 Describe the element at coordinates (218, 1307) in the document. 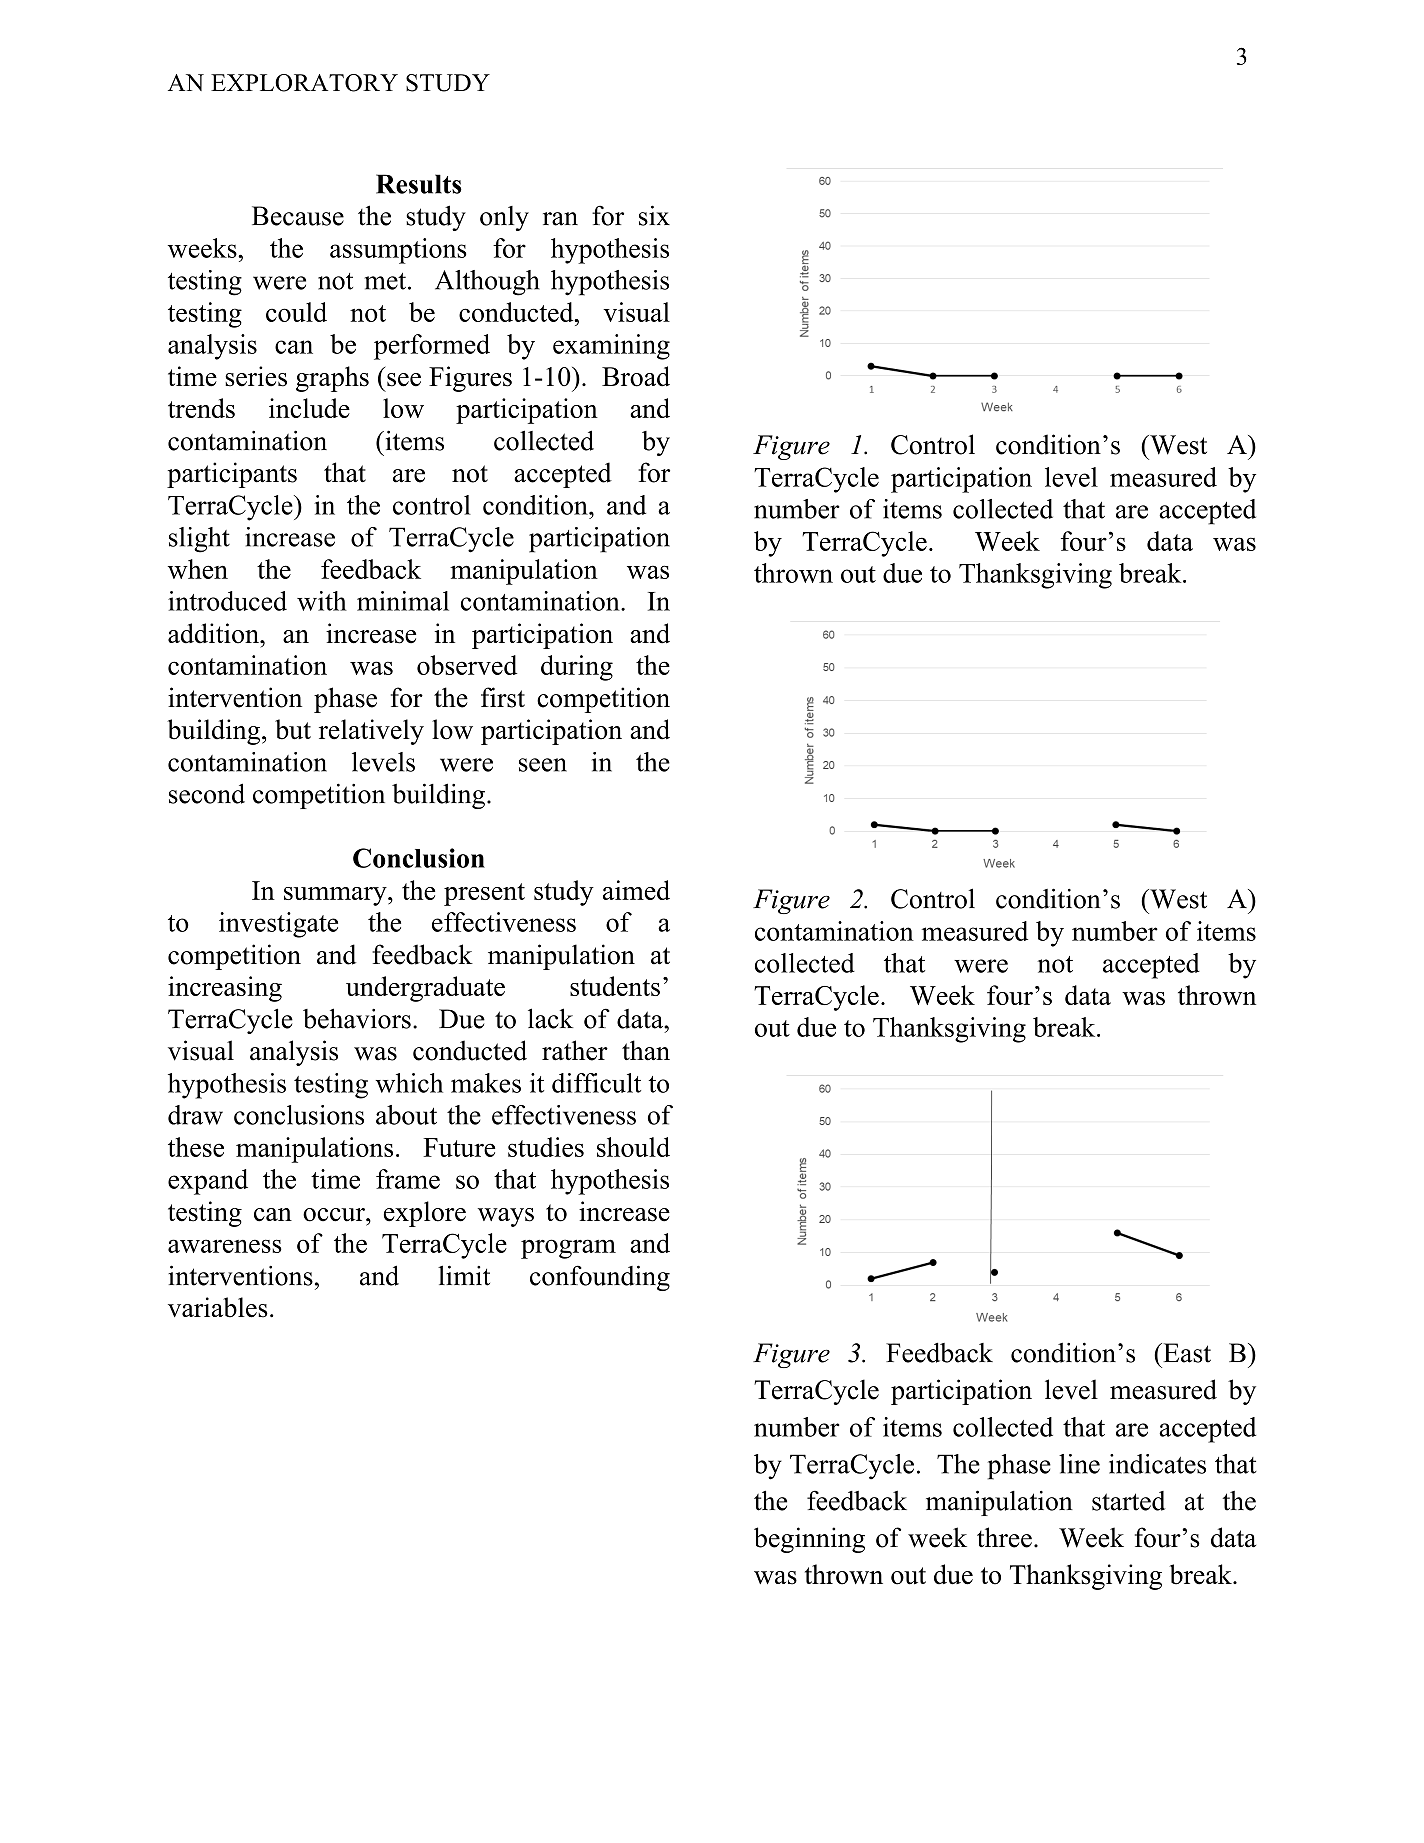

I see `variables` at that location.
